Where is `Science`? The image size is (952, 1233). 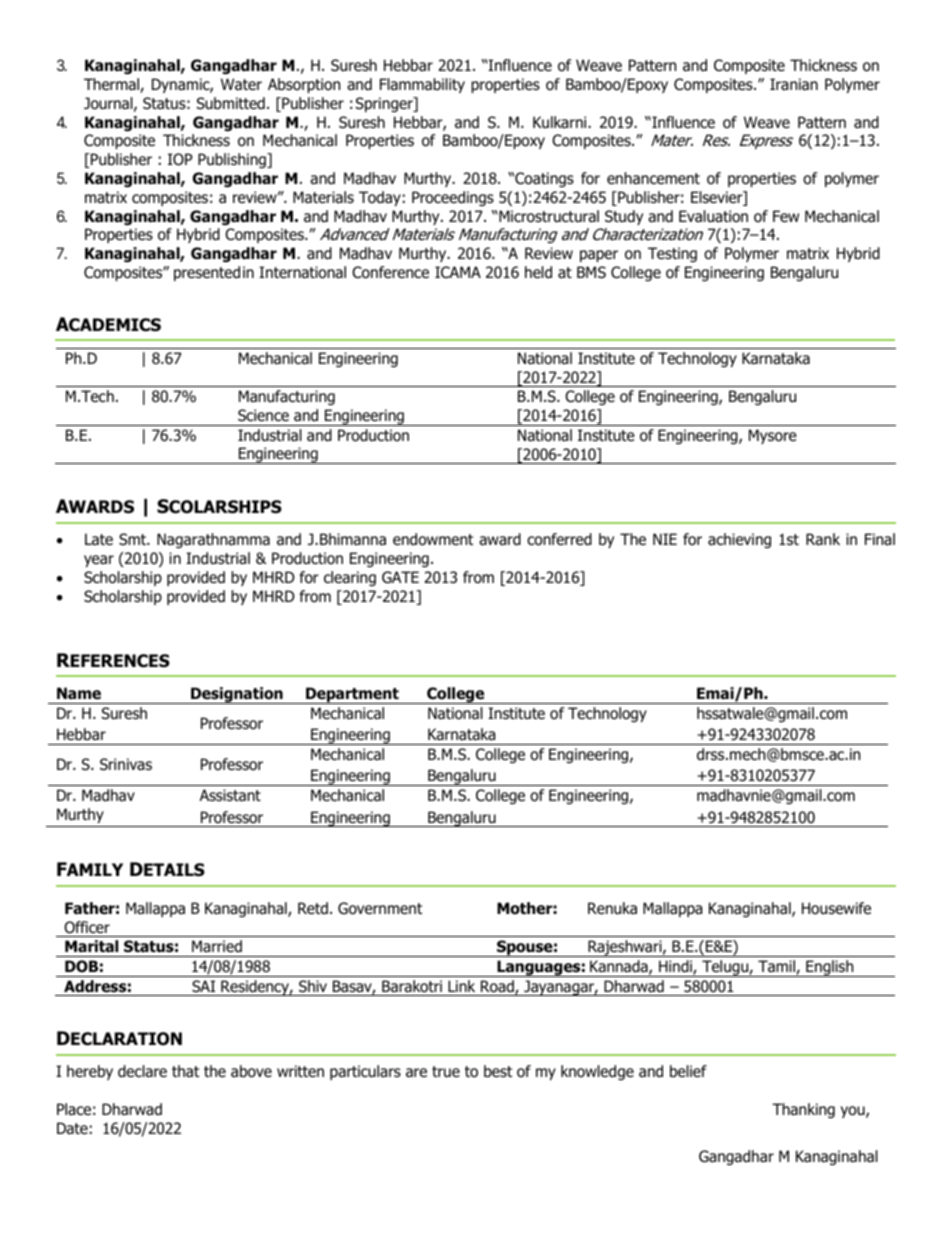
Science is located at coordinates (263, 415).
